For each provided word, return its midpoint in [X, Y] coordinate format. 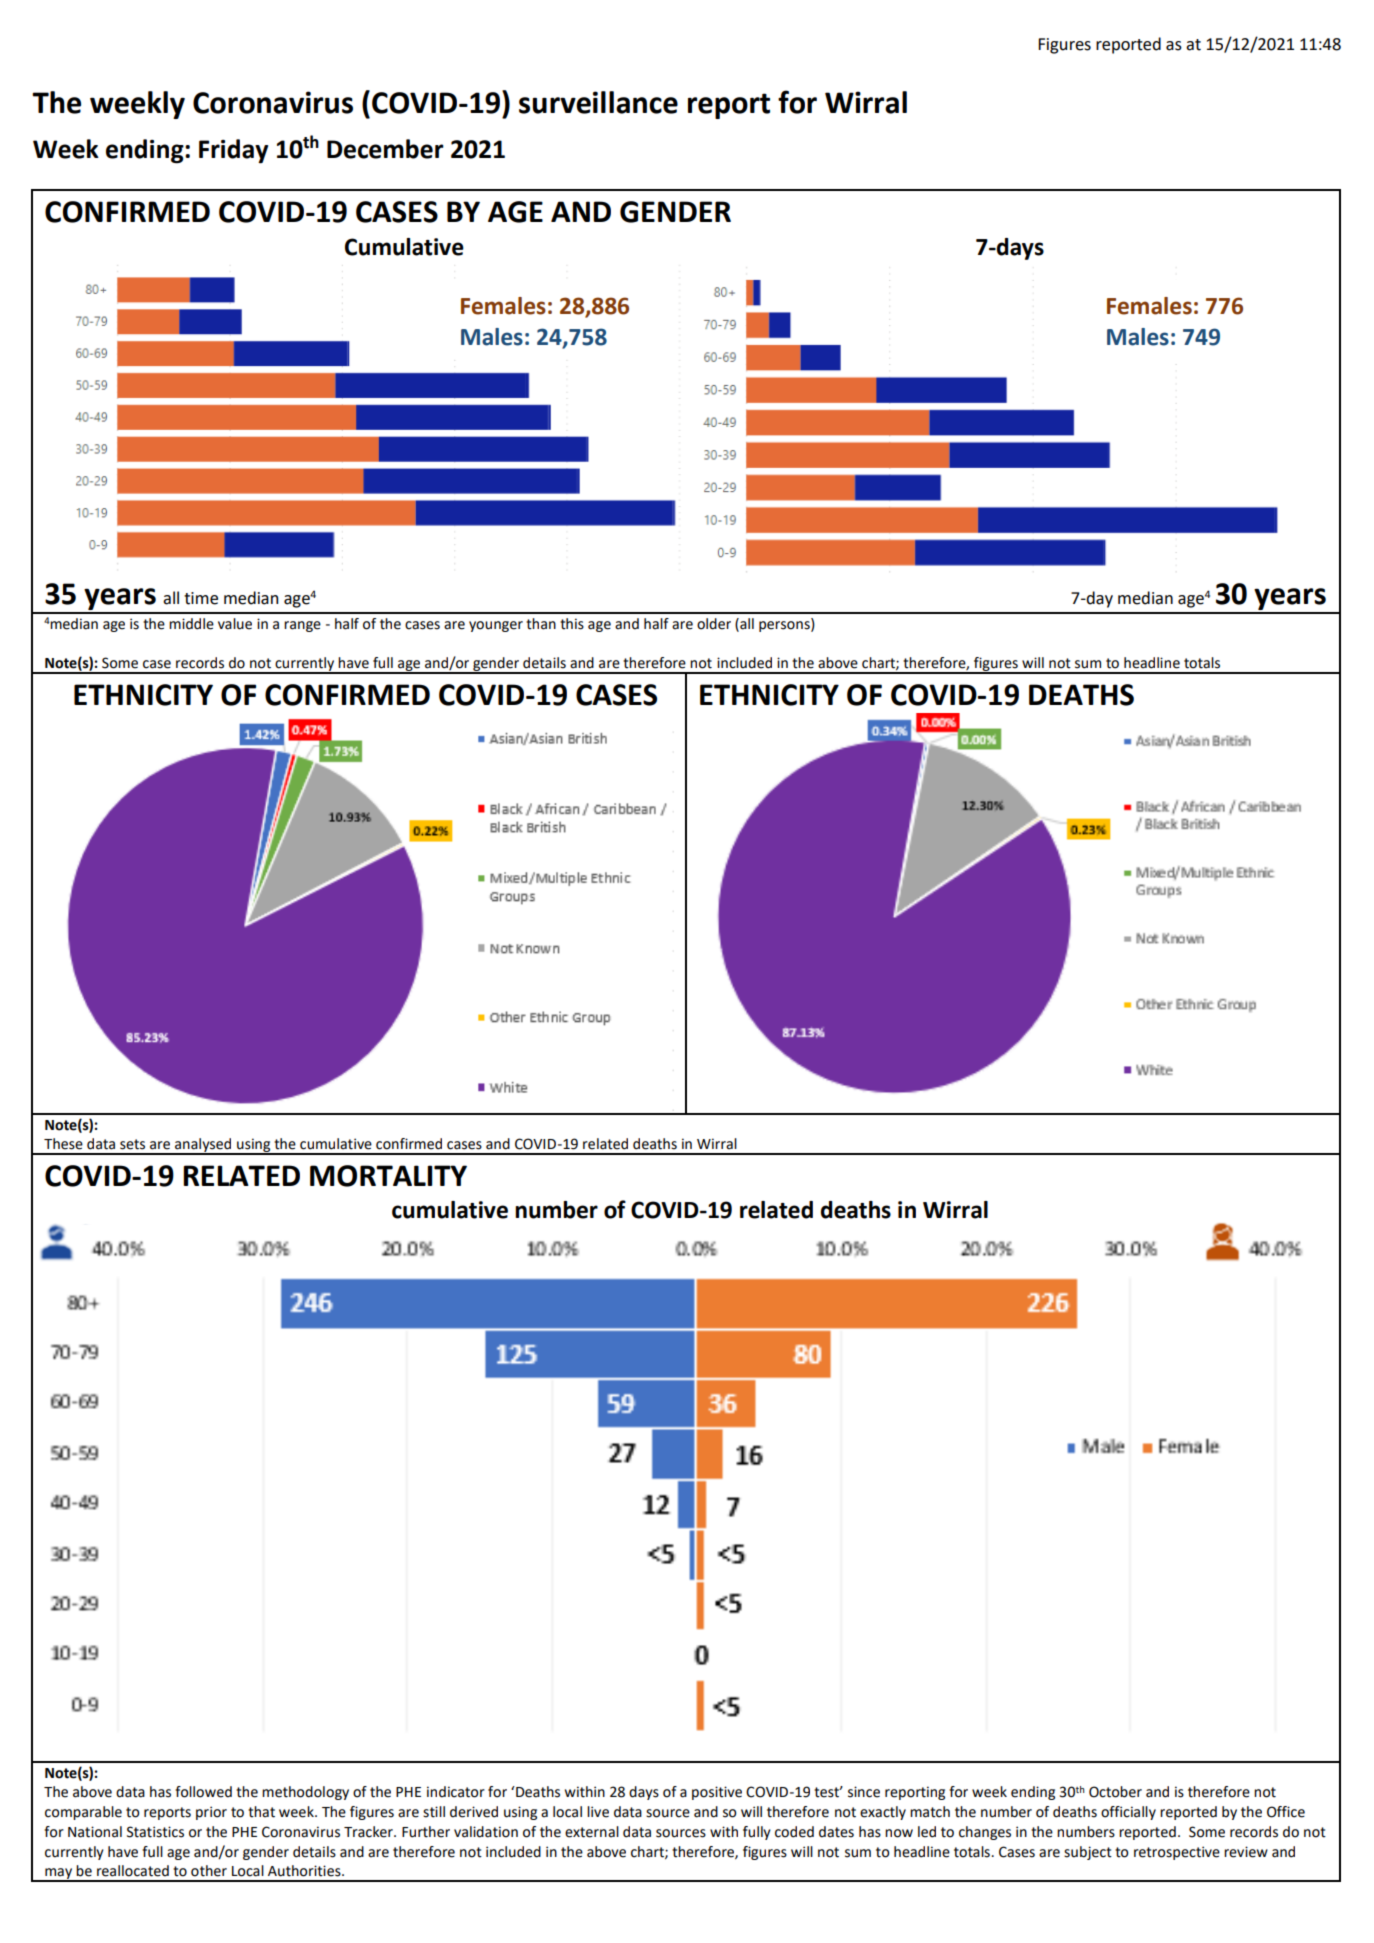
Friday [233, 151]
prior [211, 1813]
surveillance [598, 102]
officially [1128, 1813]
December [385, 149]
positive [717, 1793]
